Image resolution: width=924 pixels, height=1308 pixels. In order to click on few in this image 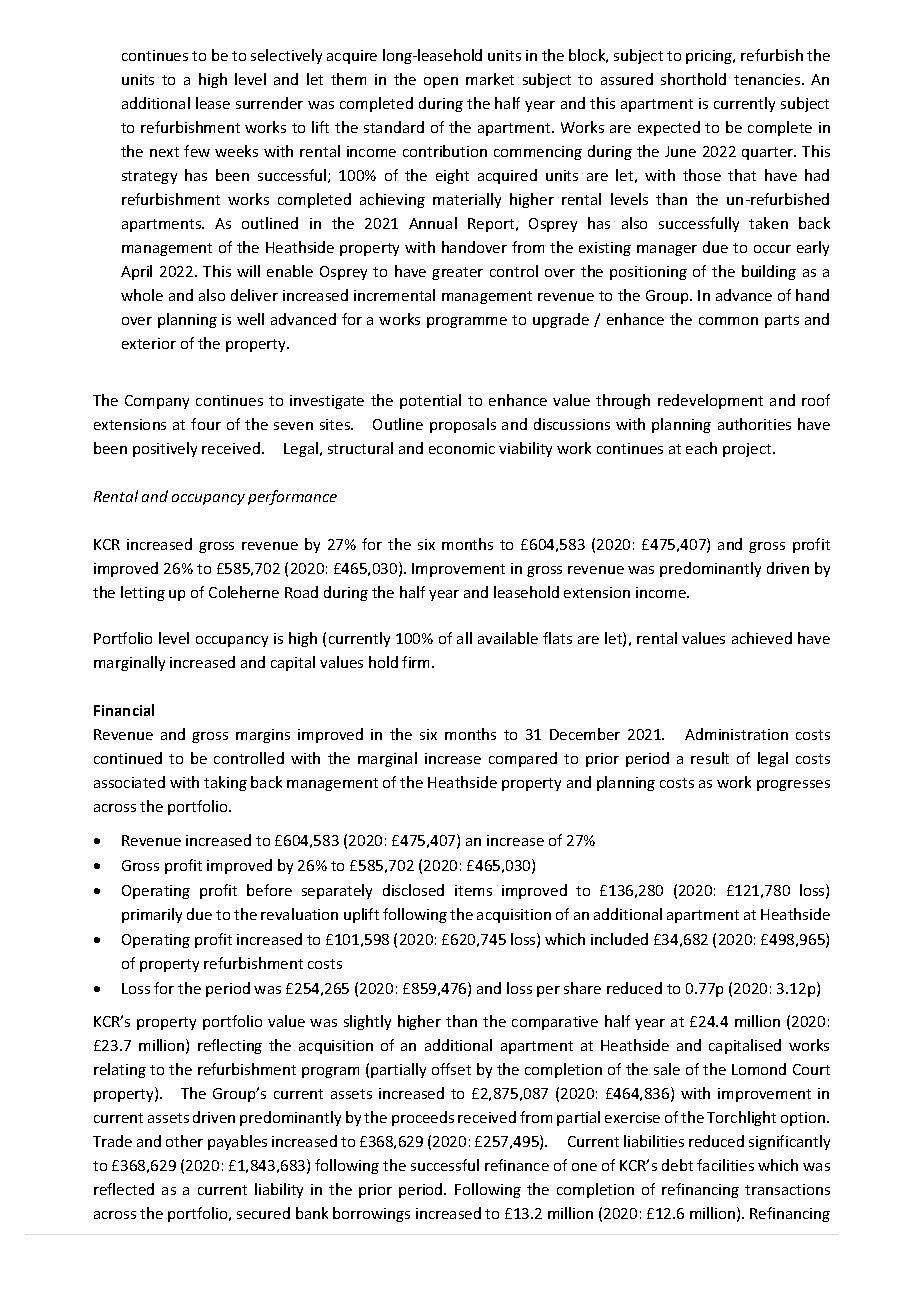, I will do `click(197, 151)`.
